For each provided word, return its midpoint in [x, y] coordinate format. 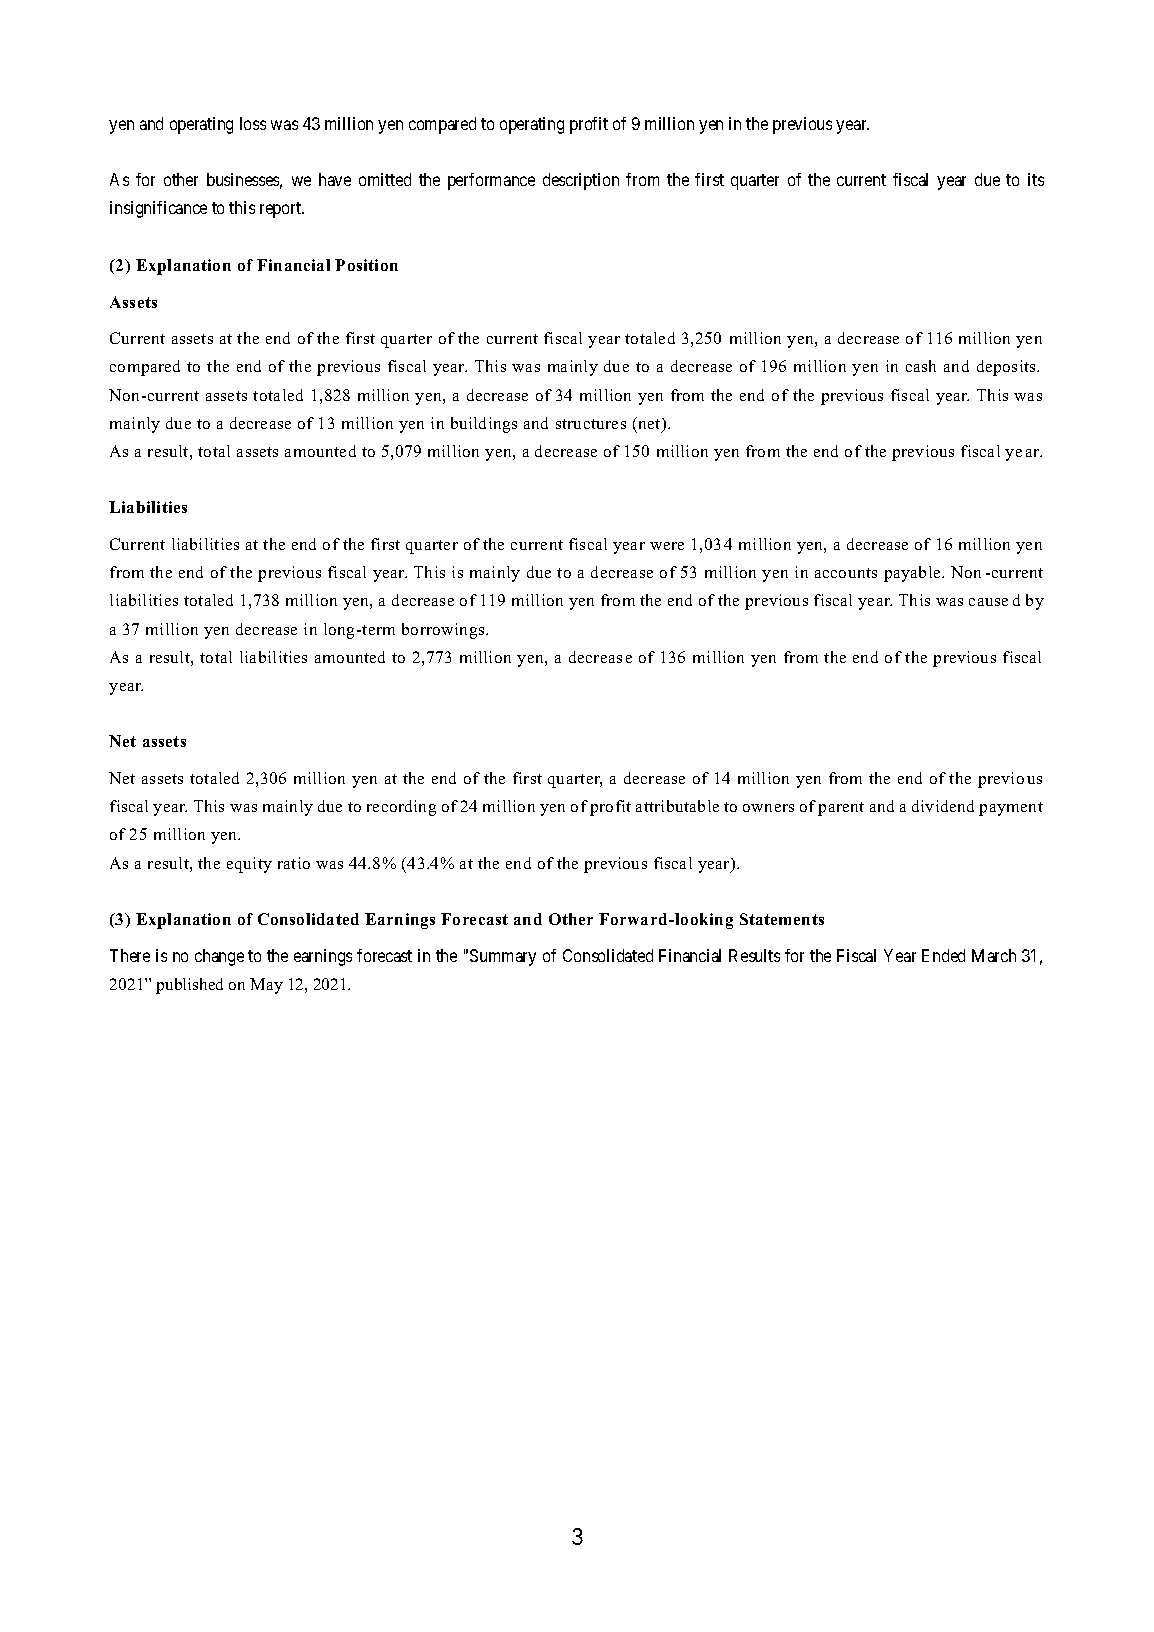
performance [491, 181]
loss [253, 123]
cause [988, 602]
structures [591, 424]
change [219, 957]
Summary [503, 957]
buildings [484, 425]
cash [921, 366]
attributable [677, 806]
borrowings [444, 631]
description [581, 181]
